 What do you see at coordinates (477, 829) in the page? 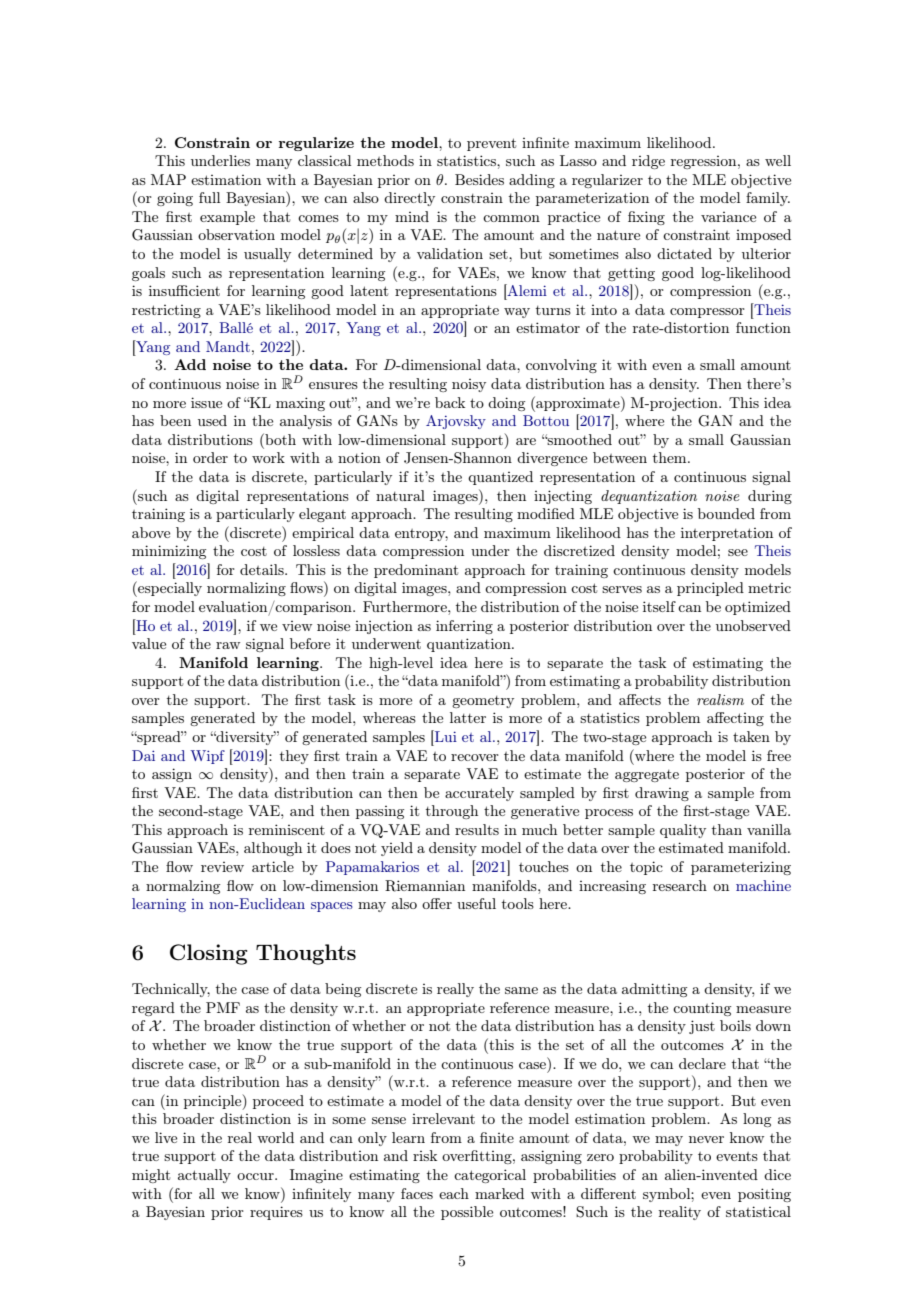
I see `results` at bounding box center [477, 829].
